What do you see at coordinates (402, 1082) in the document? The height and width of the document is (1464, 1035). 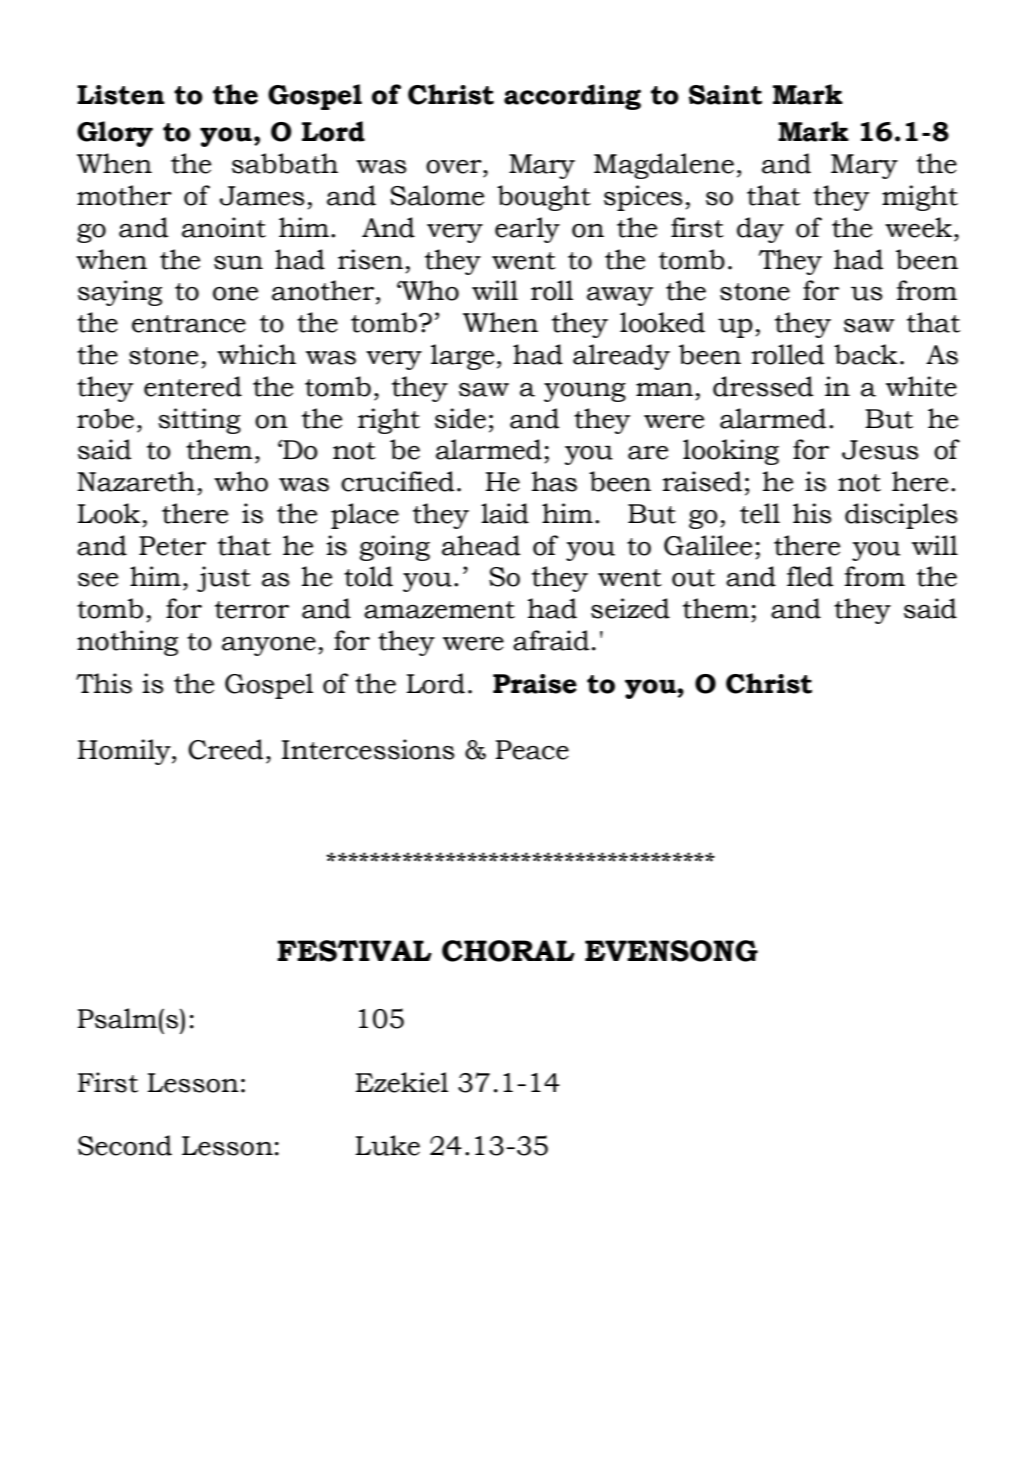 I see `Ezekiel` at bounding box center [402, 1082].
